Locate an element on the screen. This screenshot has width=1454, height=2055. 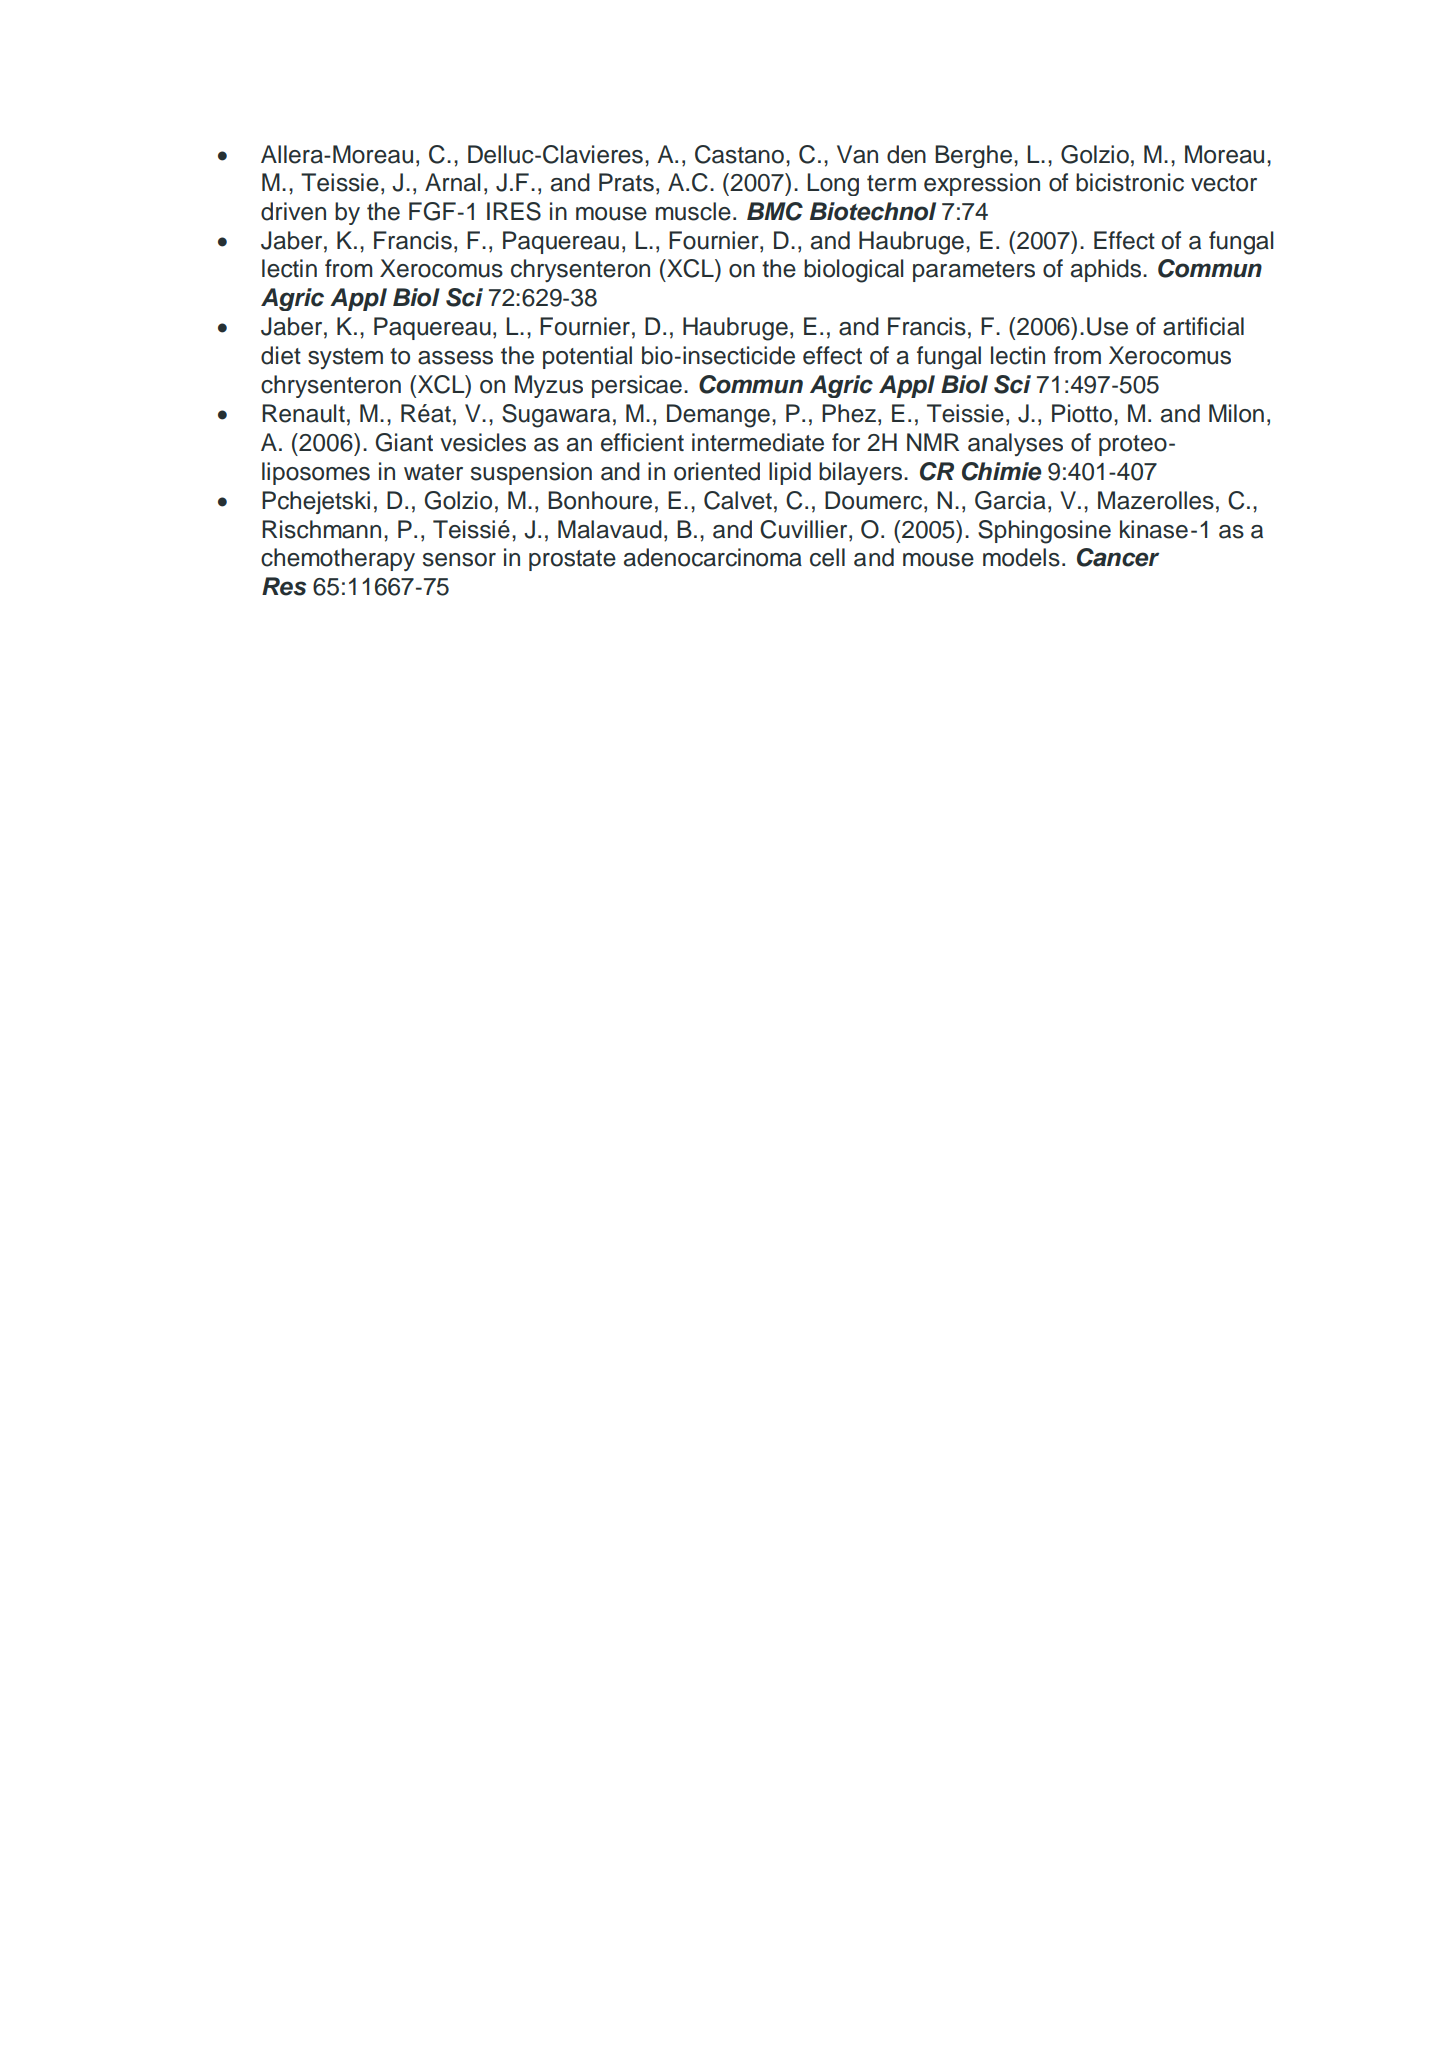
Cancer is located at coordinates (1118, 557).
